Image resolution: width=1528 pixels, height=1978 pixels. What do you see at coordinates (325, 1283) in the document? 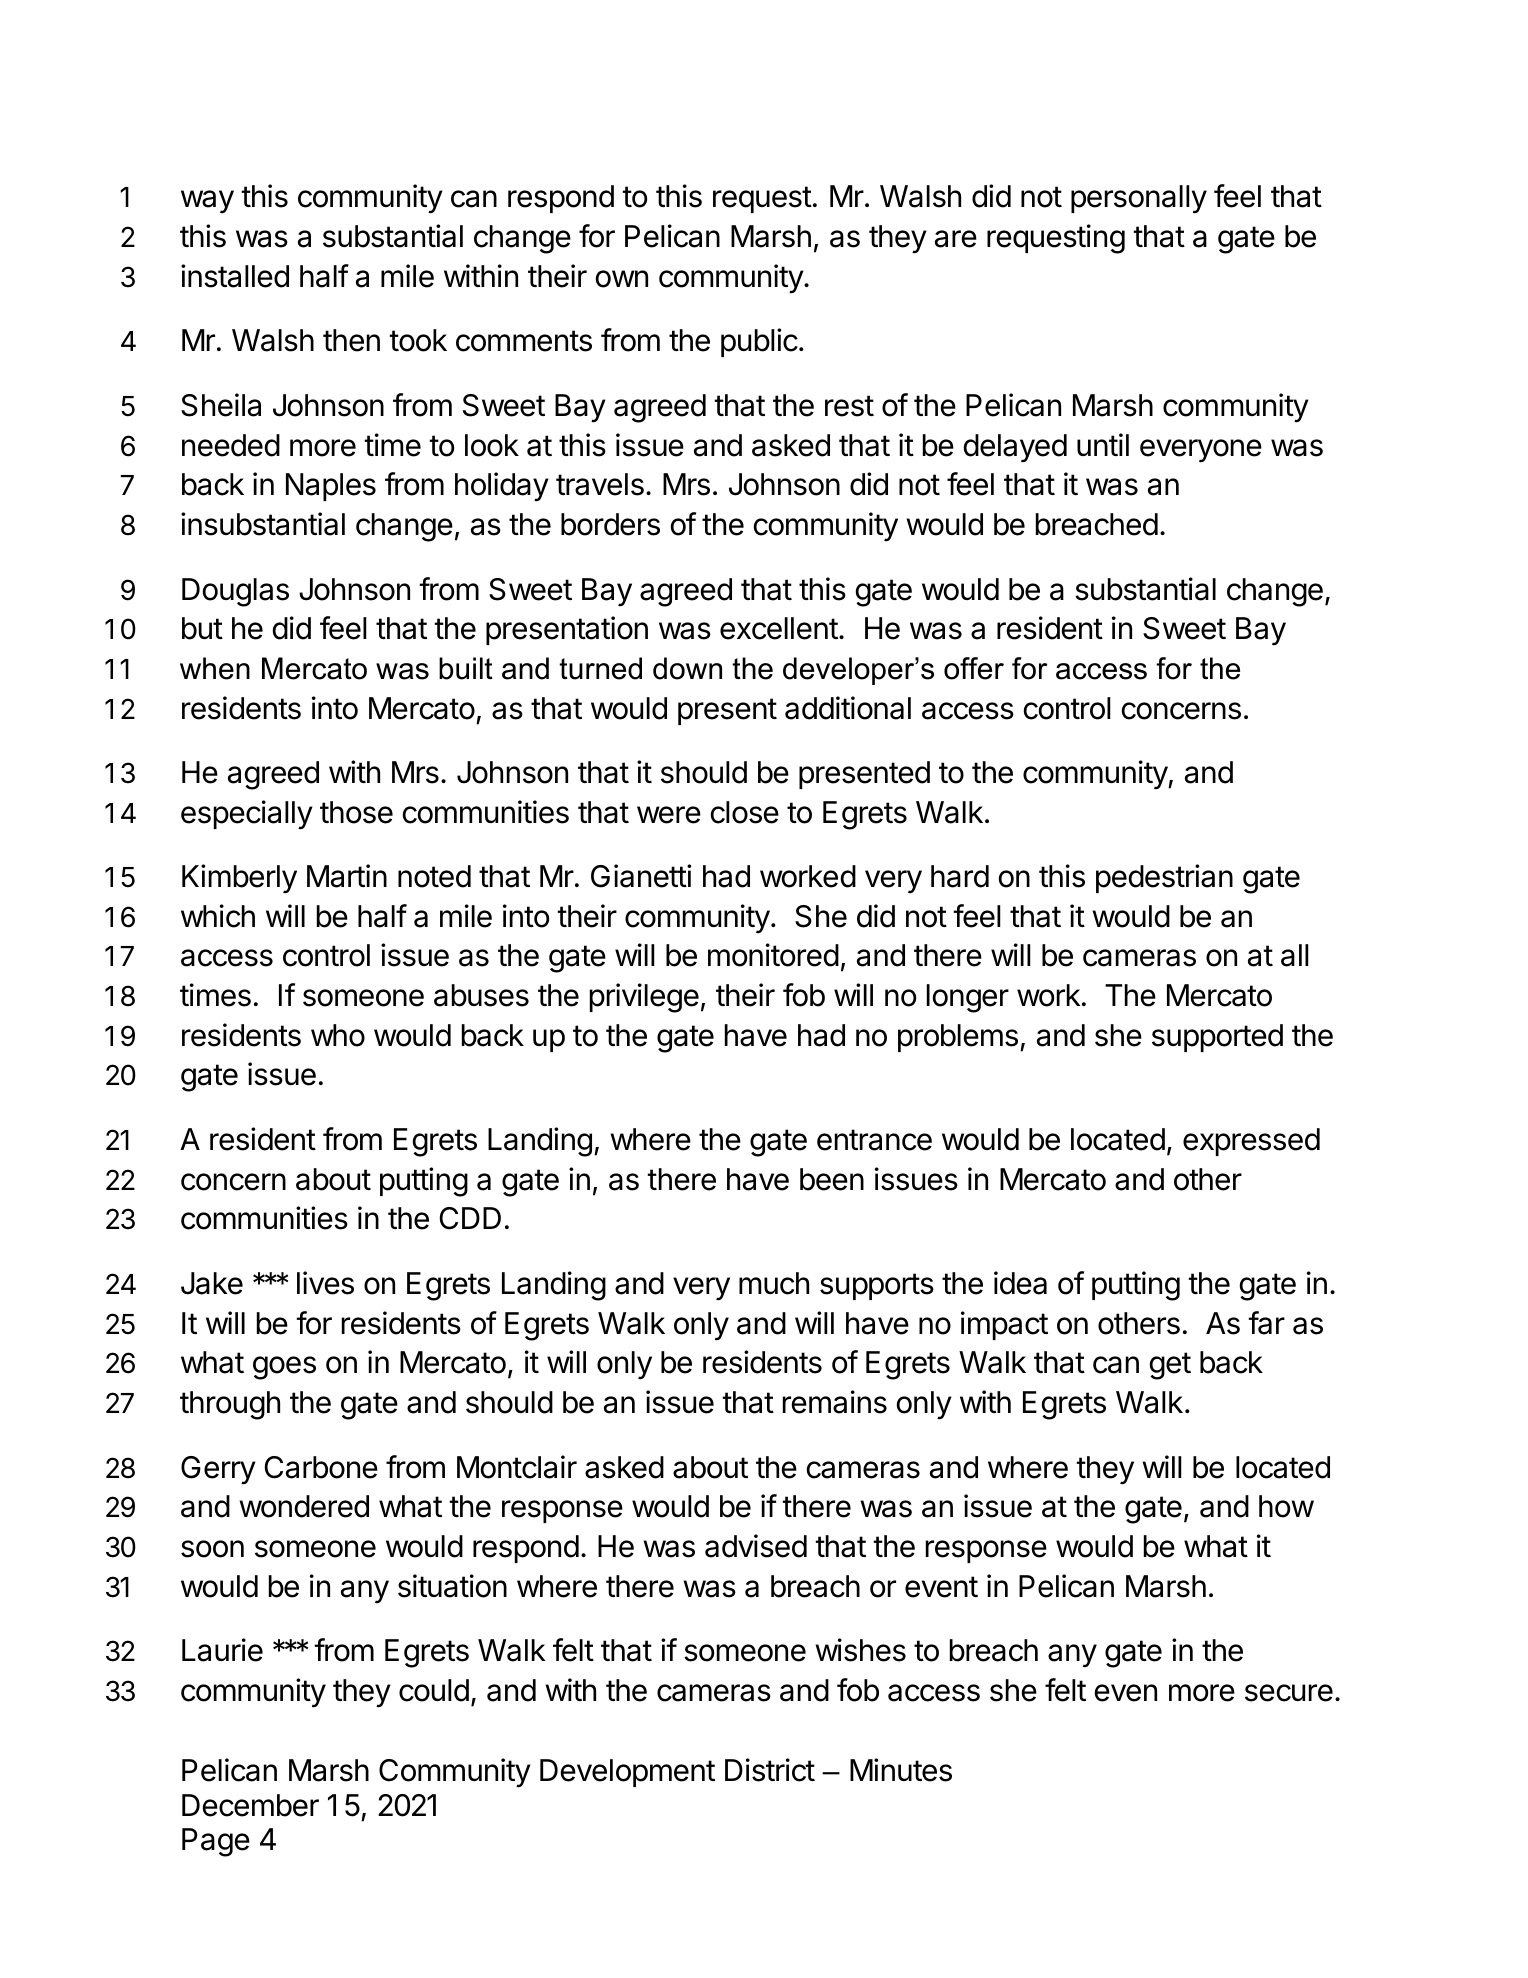
I see `lives` at bounding box center [325, 1283].
